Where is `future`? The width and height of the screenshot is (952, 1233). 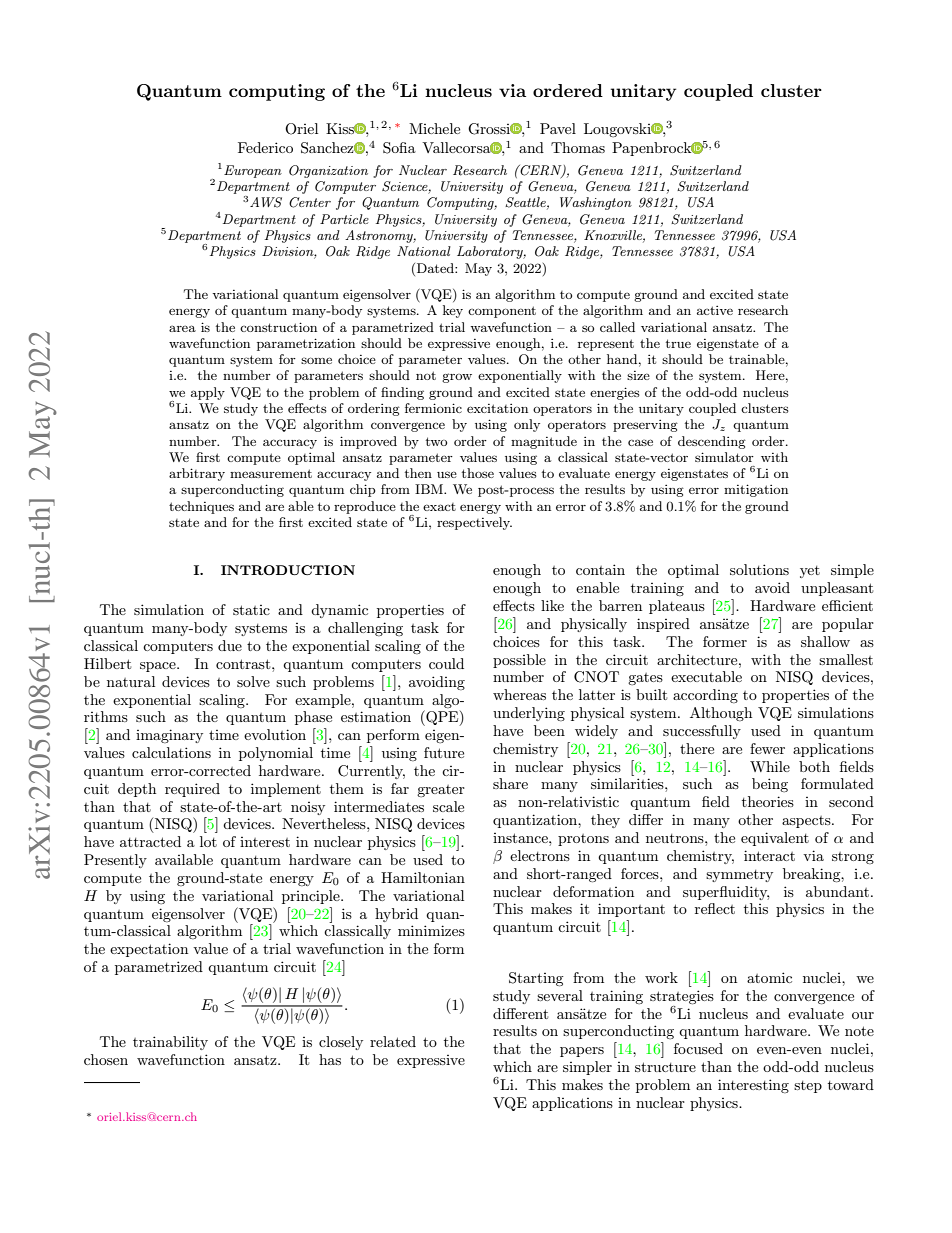
future is located at coordinates (444, 752).
